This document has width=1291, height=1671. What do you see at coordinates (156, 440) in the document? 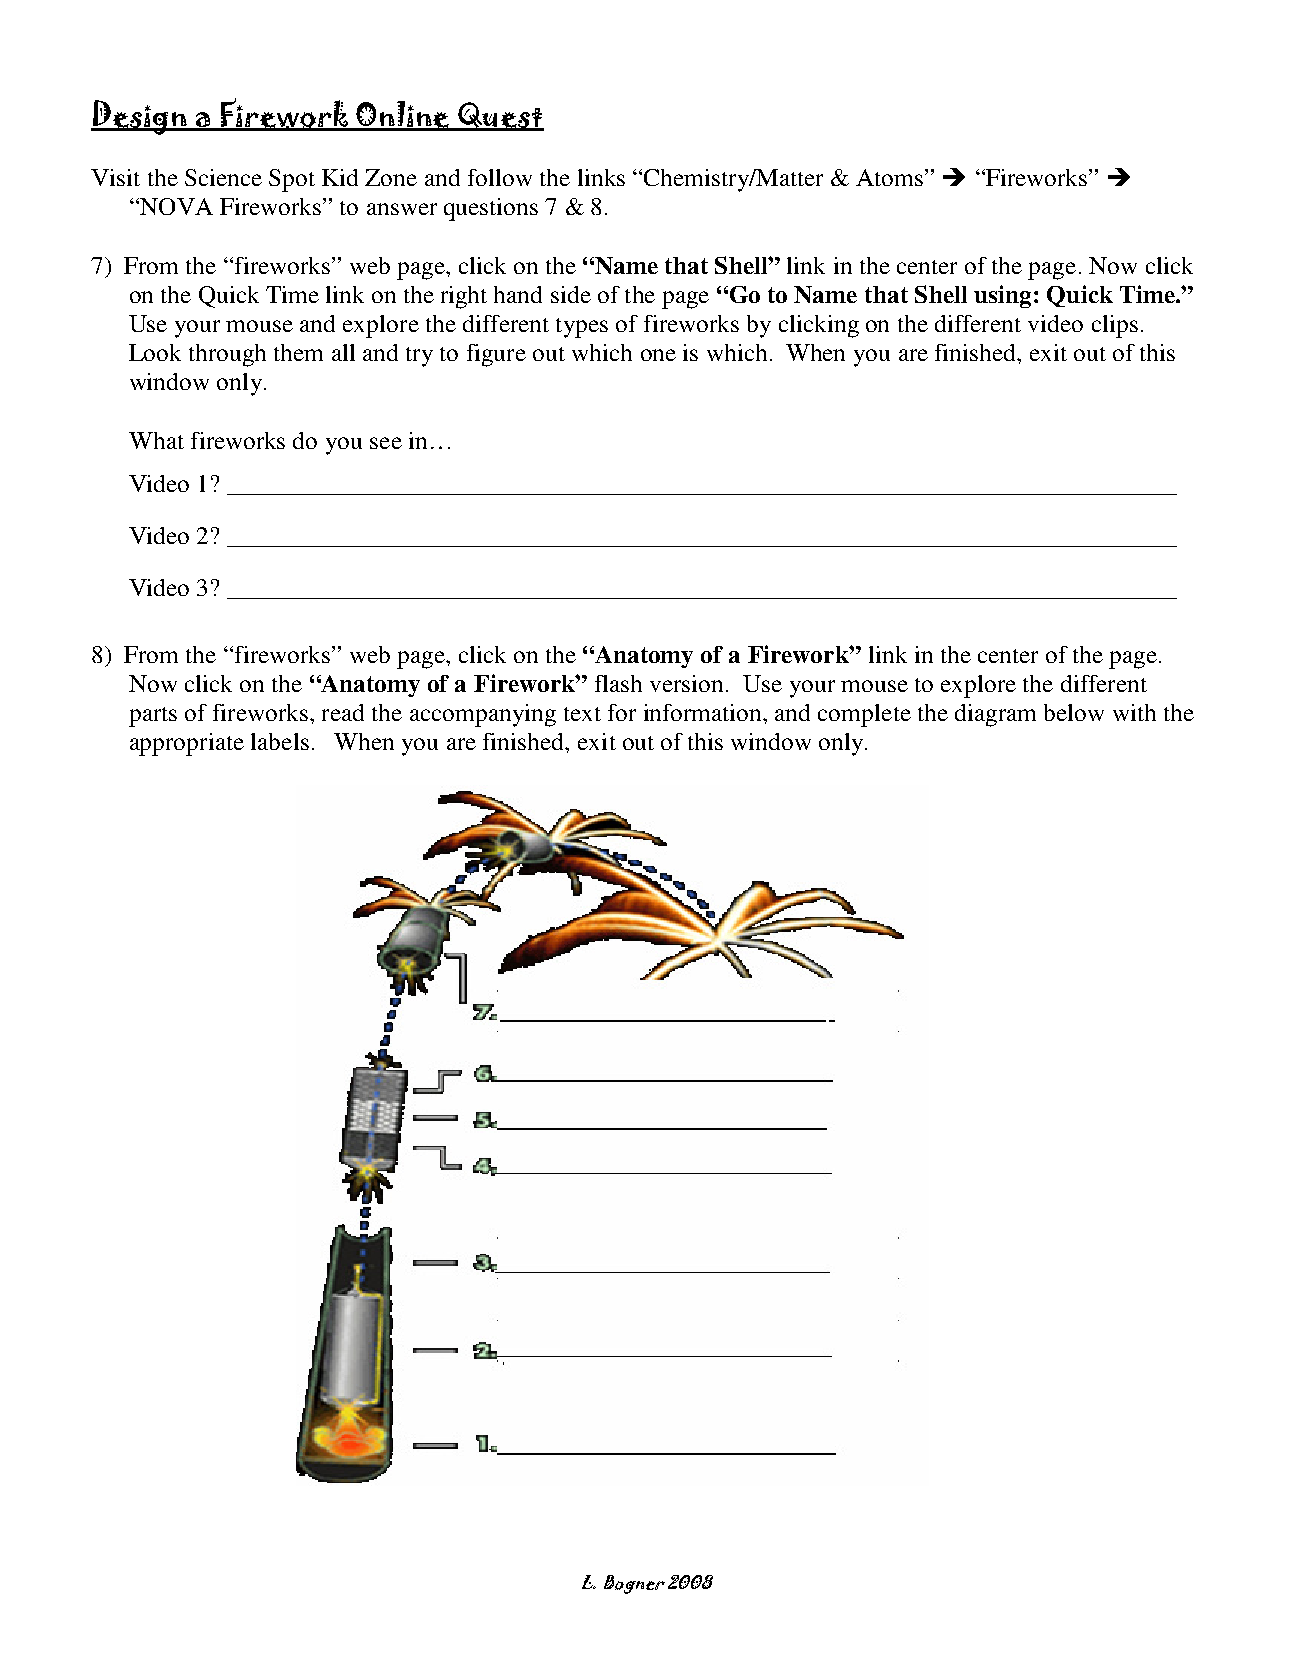
I see `What` at bounding box center [156, 440].
